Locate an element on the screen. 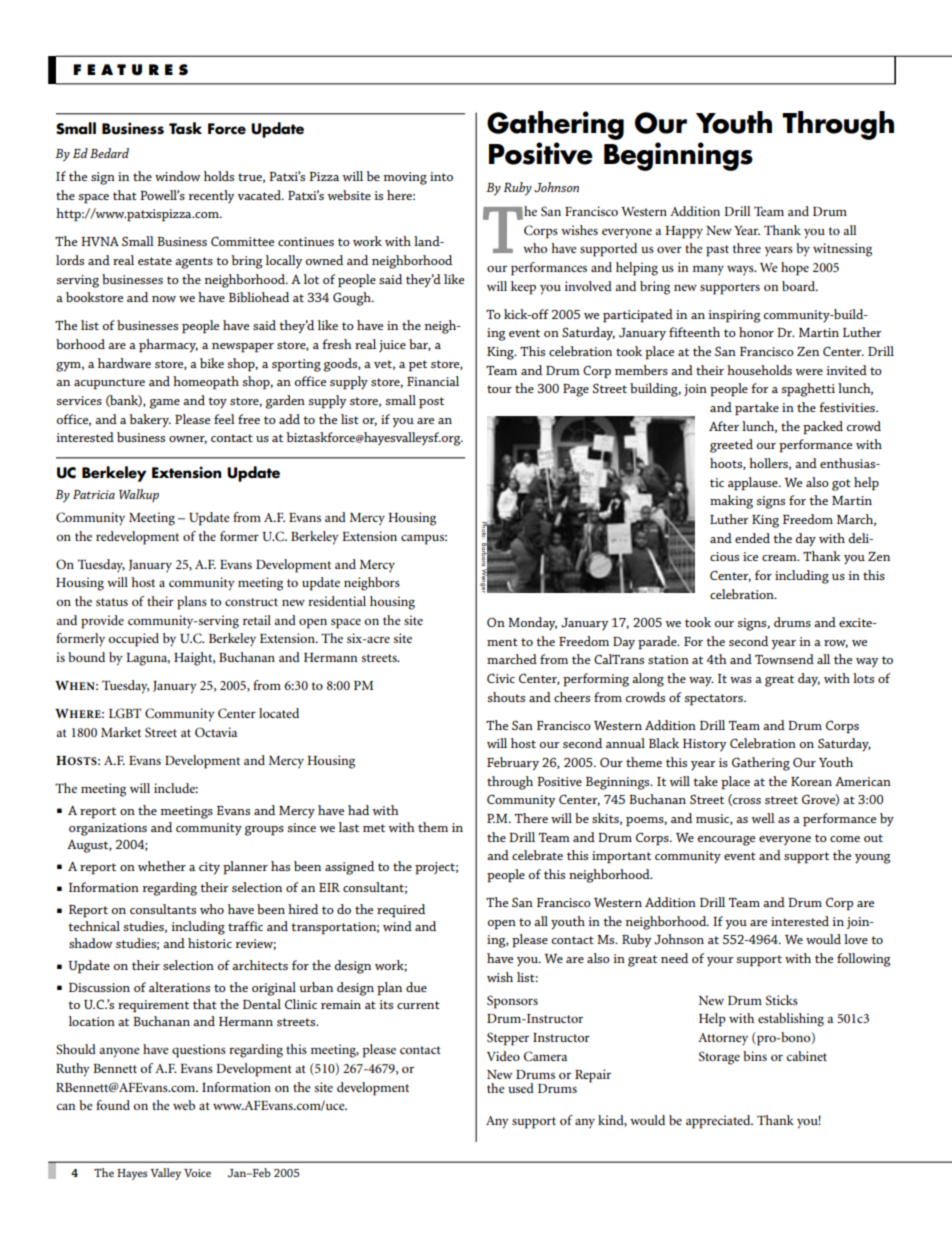 This screenshot has height=1233, width=952. appreciated is located at coordinates (719, 1122).
